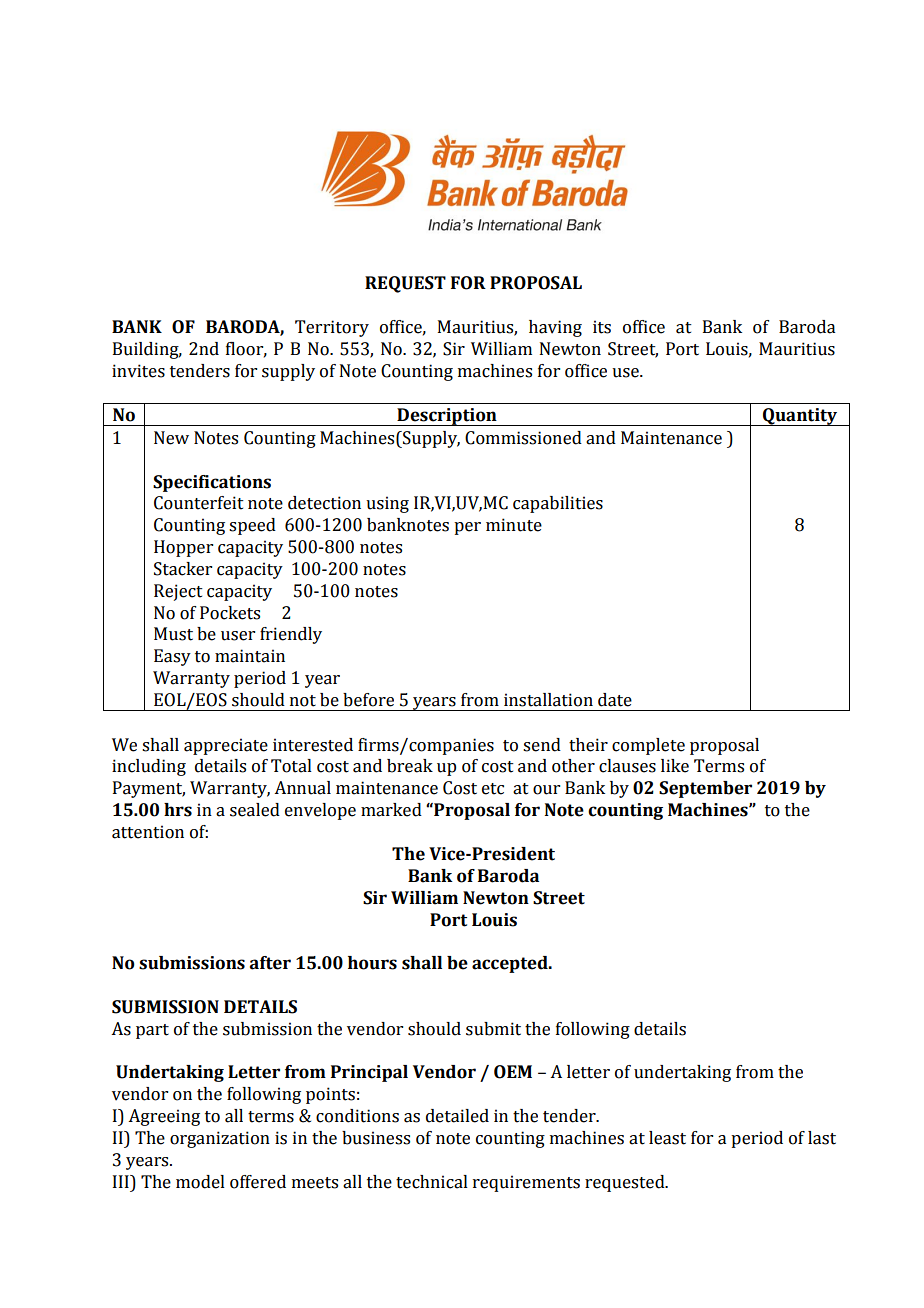 This screenshot has height=1308, width=924. What do you see at coordinates (152, 1031) in the screenshot?
I see `part` at bounding box center [152, 1031].
